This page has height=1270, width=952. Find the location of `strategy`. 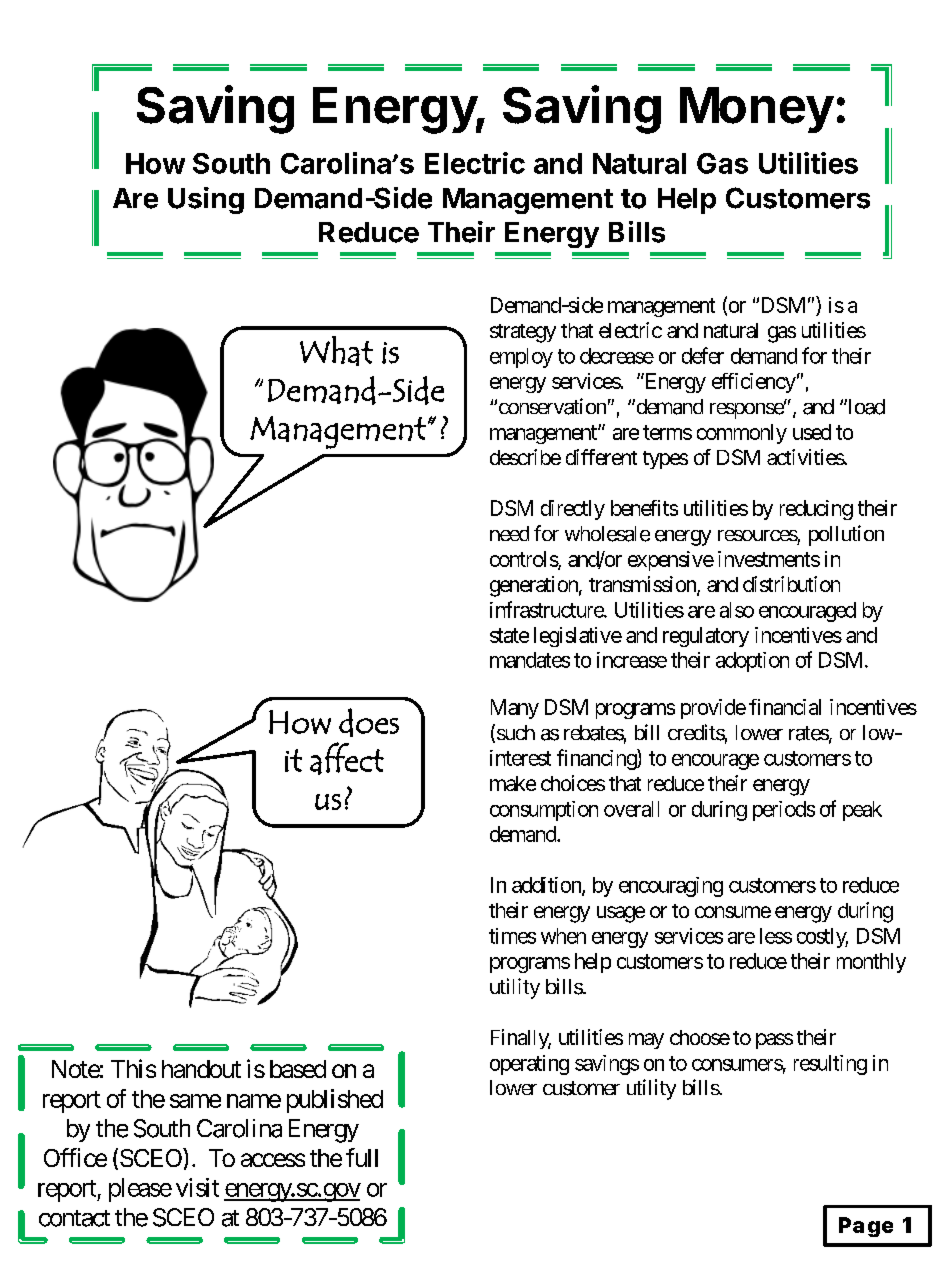

strategy is located at coordinates (523, 333).
